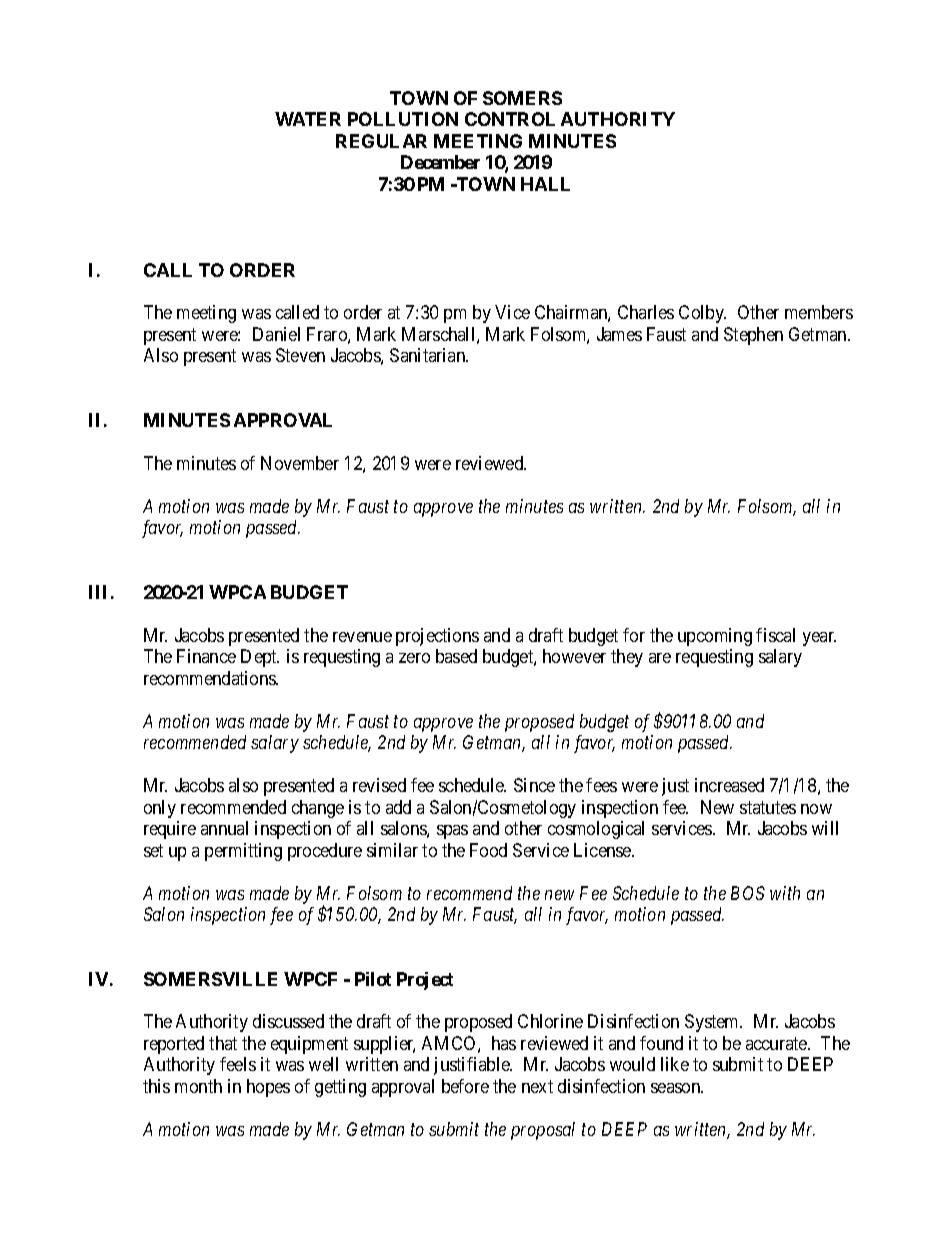 The image size is (952, 1233). What do you see at coordinates (456, 656) in the page?
I see `based` at bounding box center [456, 656].
